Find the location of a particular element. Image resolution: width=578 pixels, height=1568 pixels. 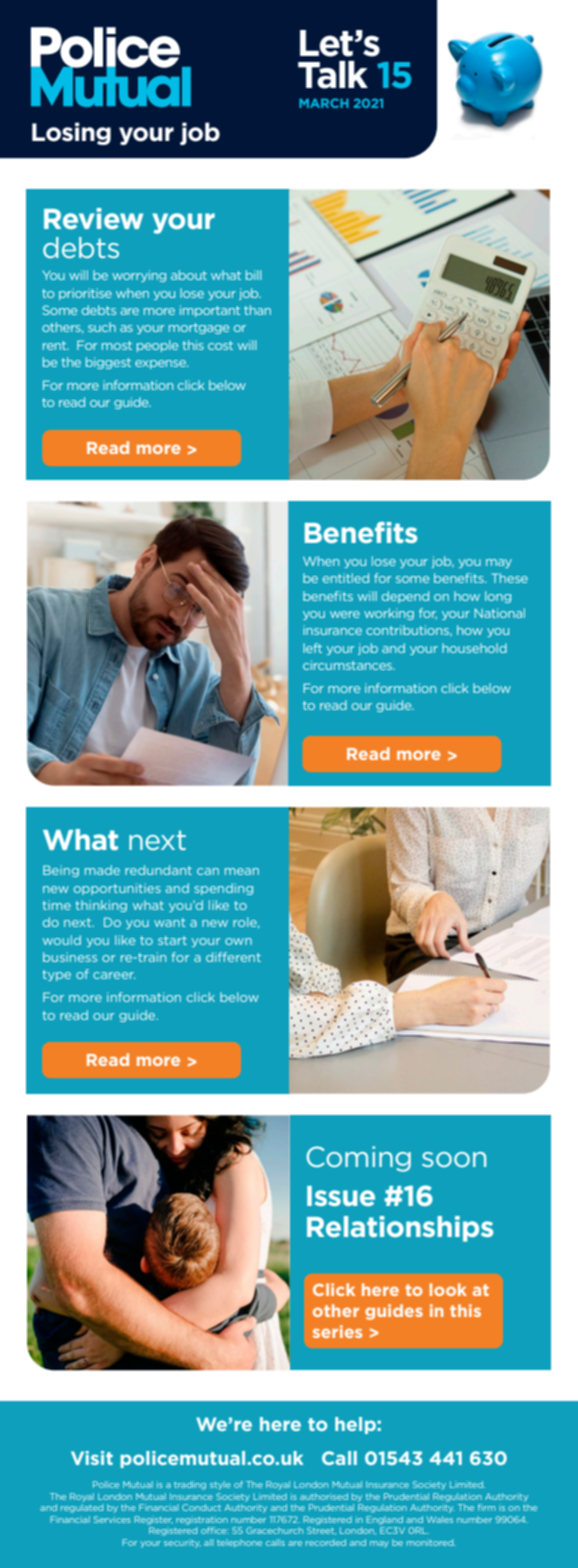

MARCH is located at coordinates (324, 103).
